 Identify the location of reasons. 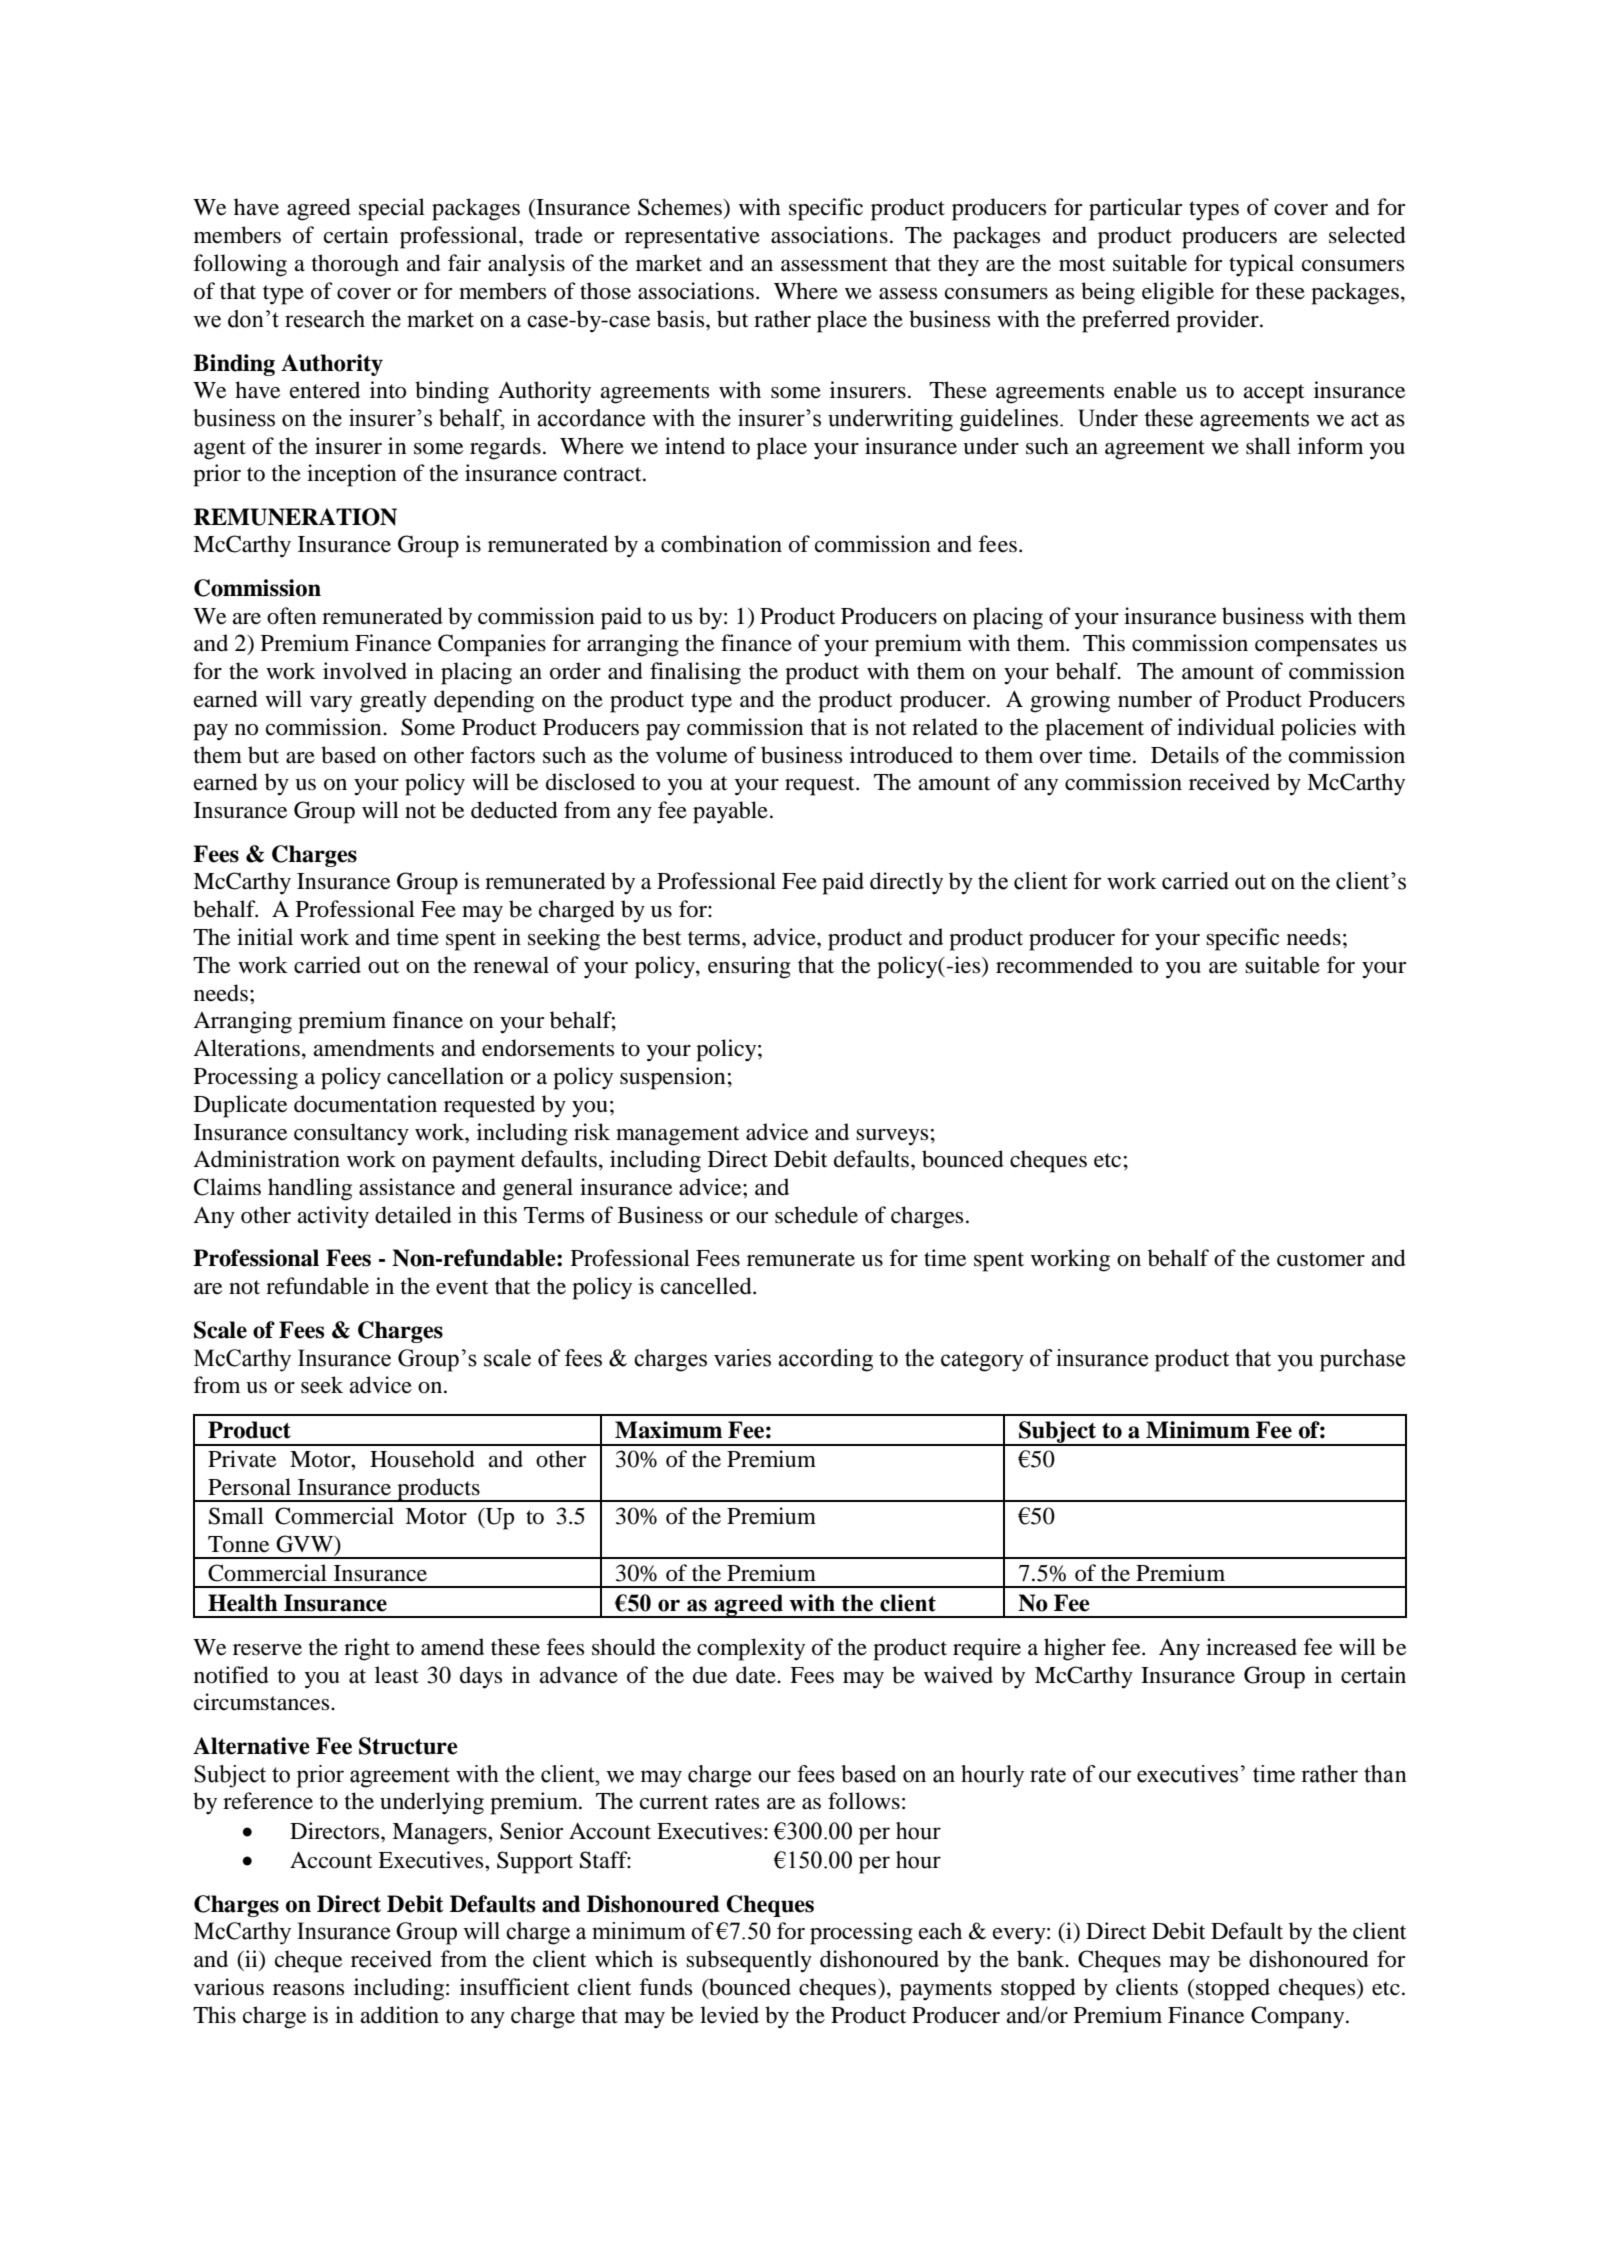
(308, 1990).
